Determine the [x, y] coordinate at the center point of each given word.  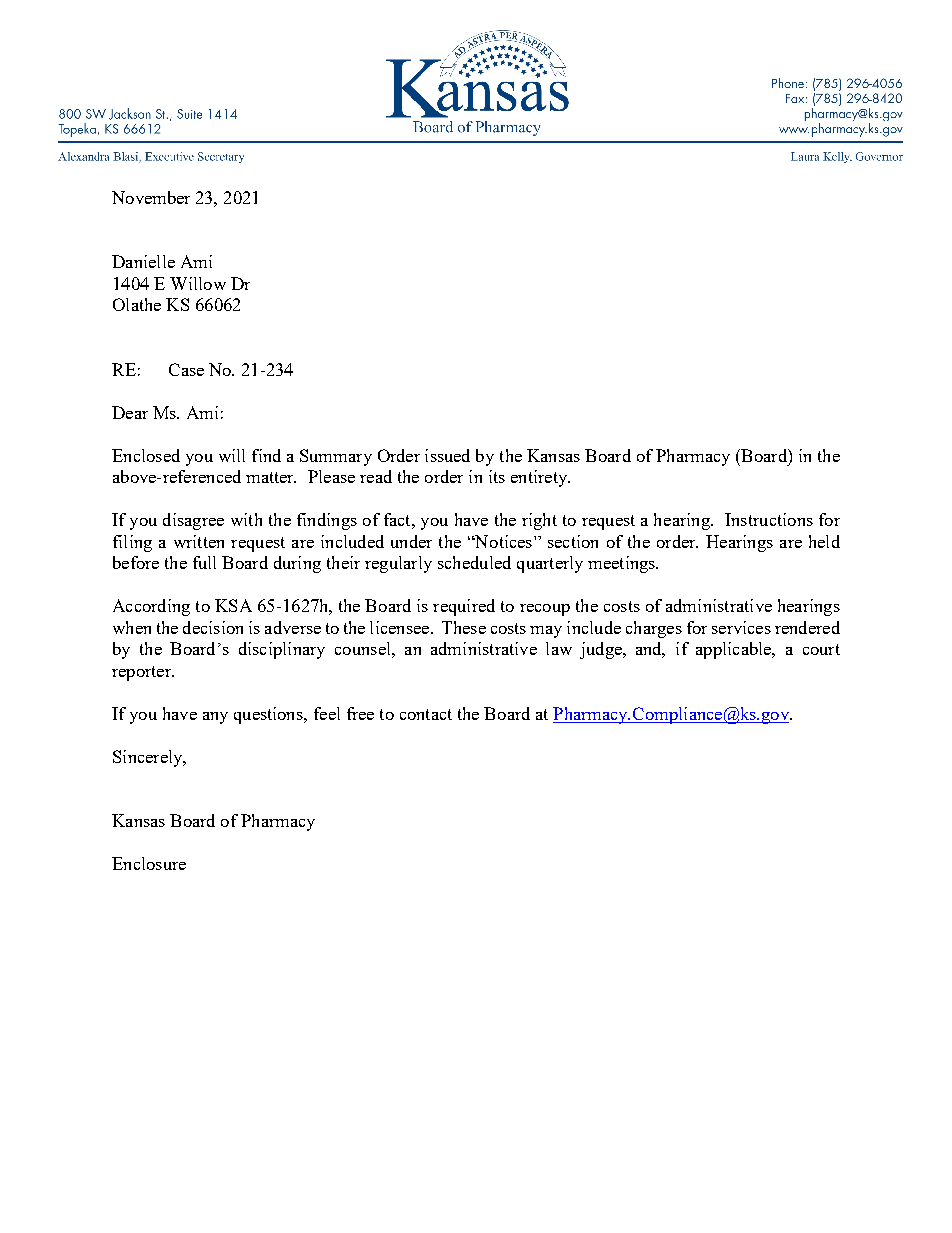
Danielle [143, 261]
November [151, 197]
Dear [130, 412]
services [741, 627]
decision [213, 627]
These [464, 627]
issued [447, 455]
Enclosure [149, 863]
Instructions [769, 519]
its [497, 476]
